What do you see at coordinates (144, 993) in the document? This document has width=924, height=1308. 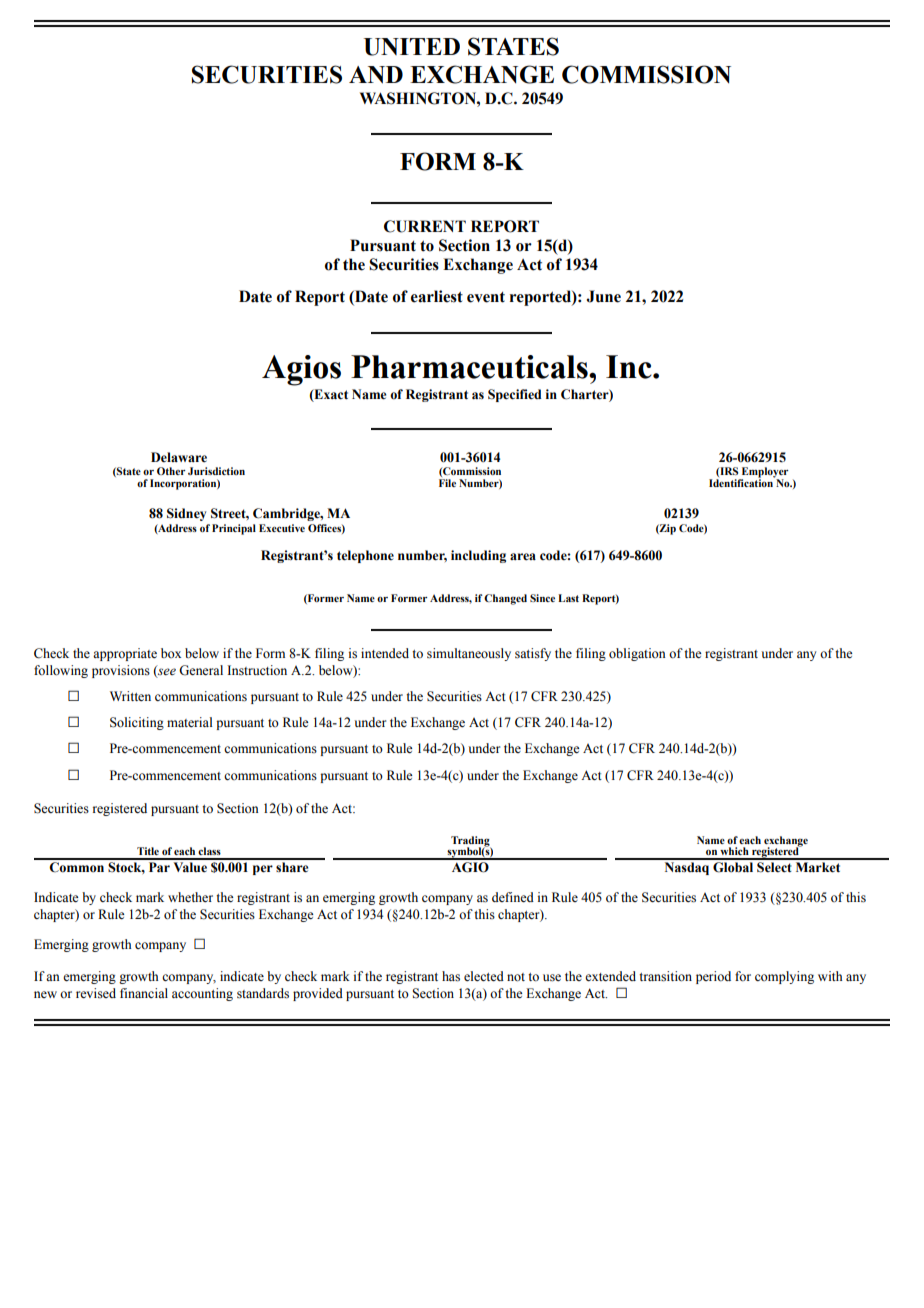 I see `financial` at bounding box center [144, 993].
